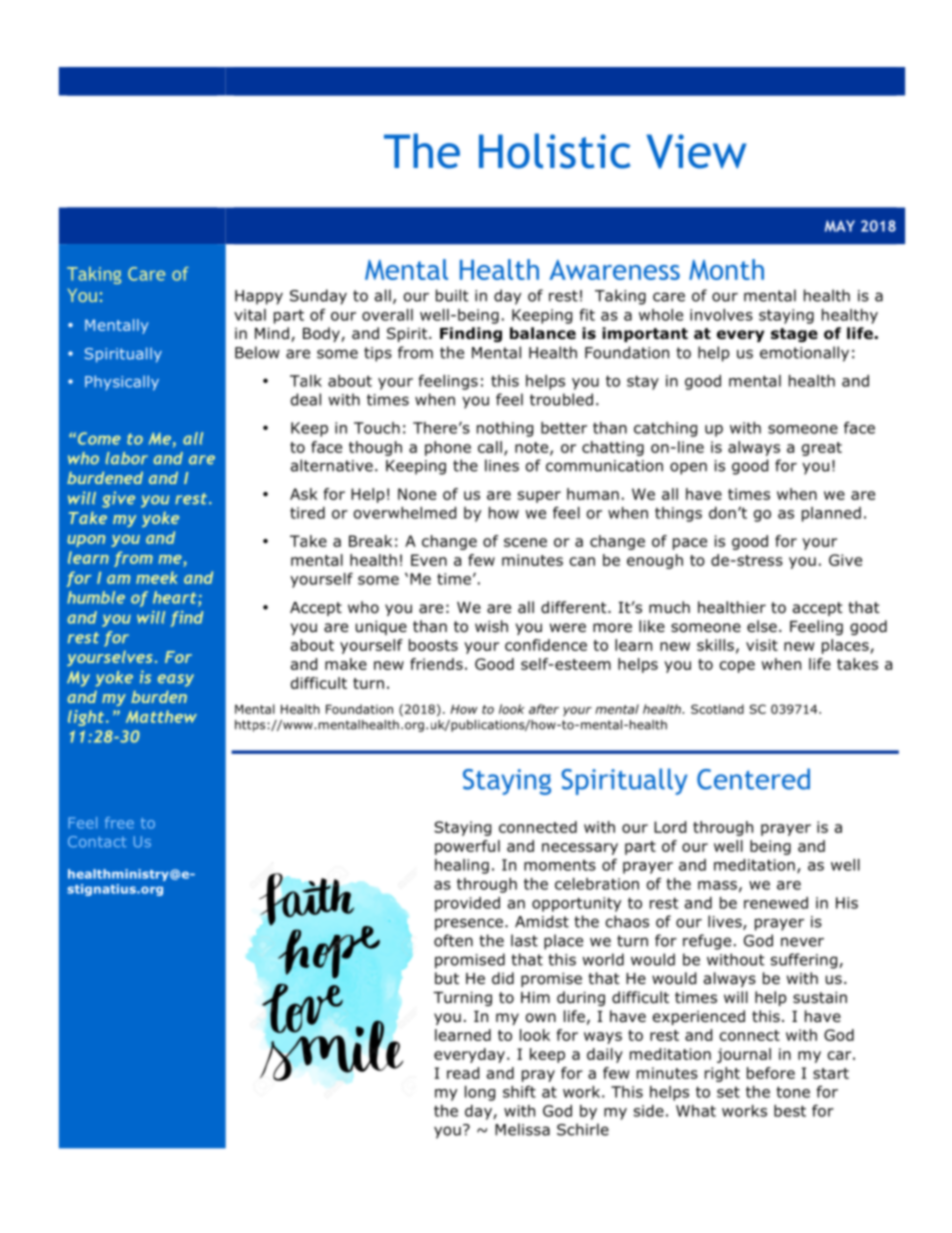 The width and height of the screenshot is (952, 1233). What do you see at coordinates (259, 297) in the screenshot?
I see `Happy` at bounding box center [259, 297].
